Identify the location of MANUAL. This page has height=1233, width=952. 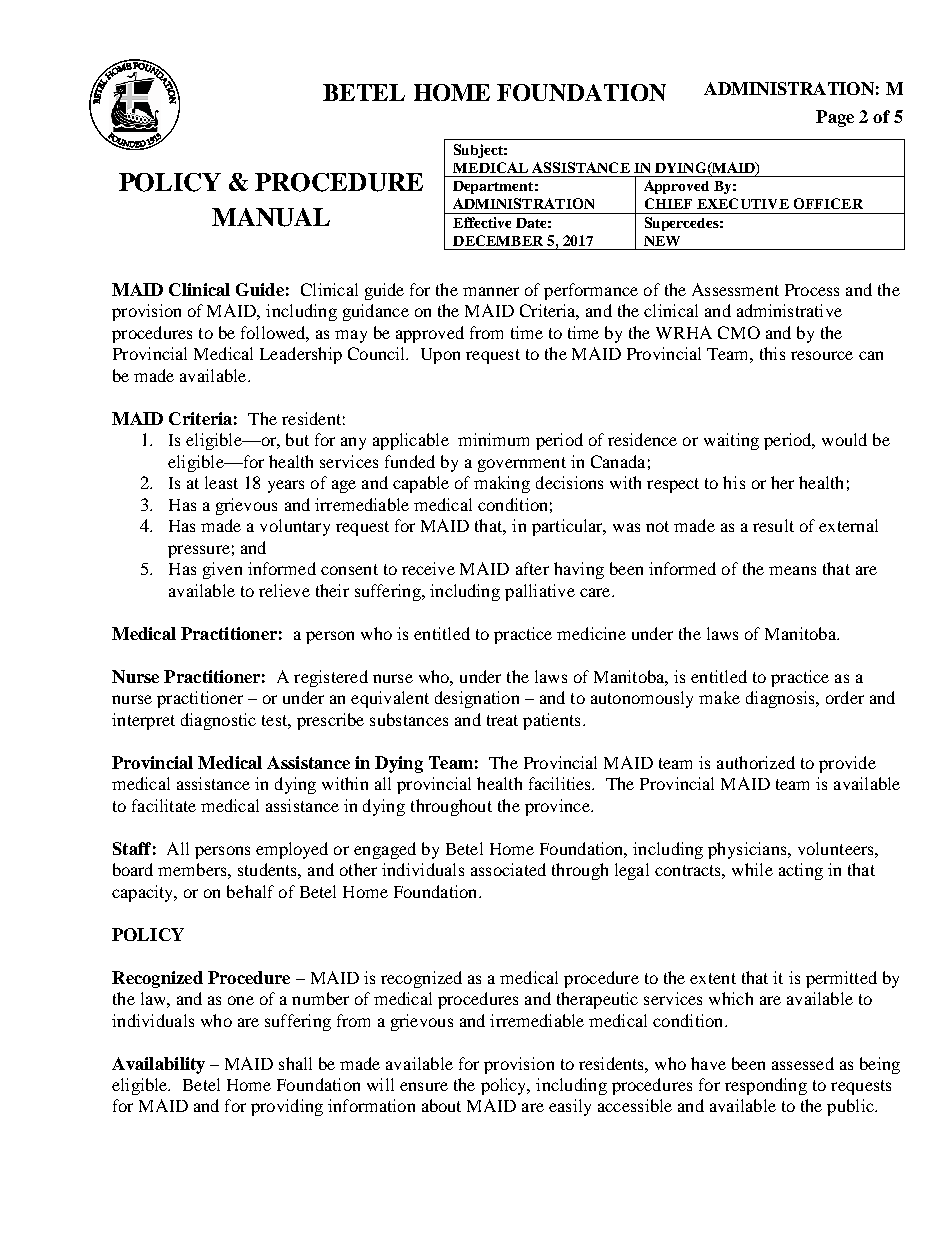
(271, 217).
